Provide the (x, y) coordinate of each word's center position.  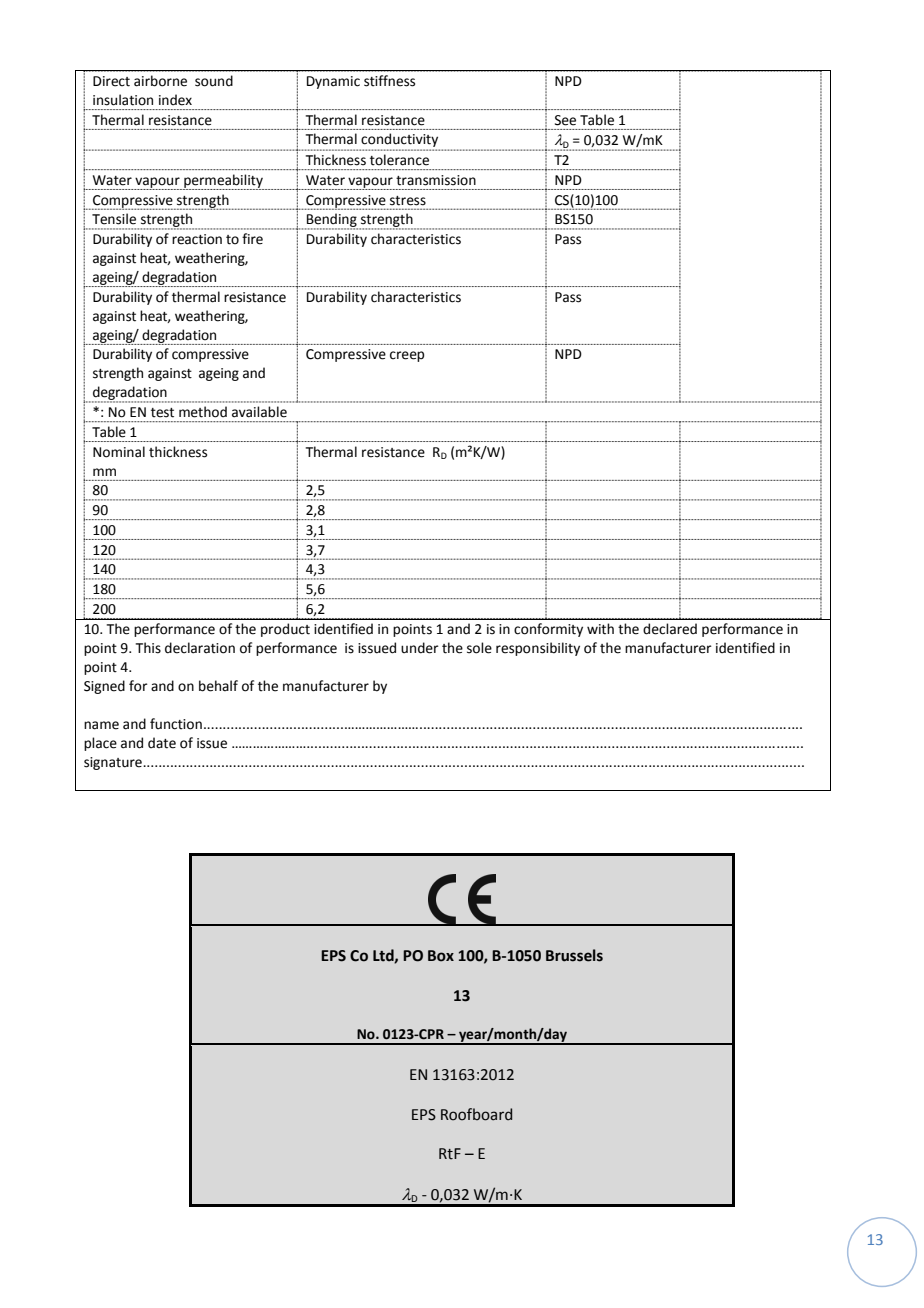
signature (114, 763)
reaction (197, 239)
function (176, 724)
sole (479, 648)
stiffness (389, 81)
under (420, 648)
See (565, 120)
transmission (436, 180)
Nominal (119, 452)
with (600, 629)
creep (407, 356)
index (175, 100)
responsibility (538, 649)
